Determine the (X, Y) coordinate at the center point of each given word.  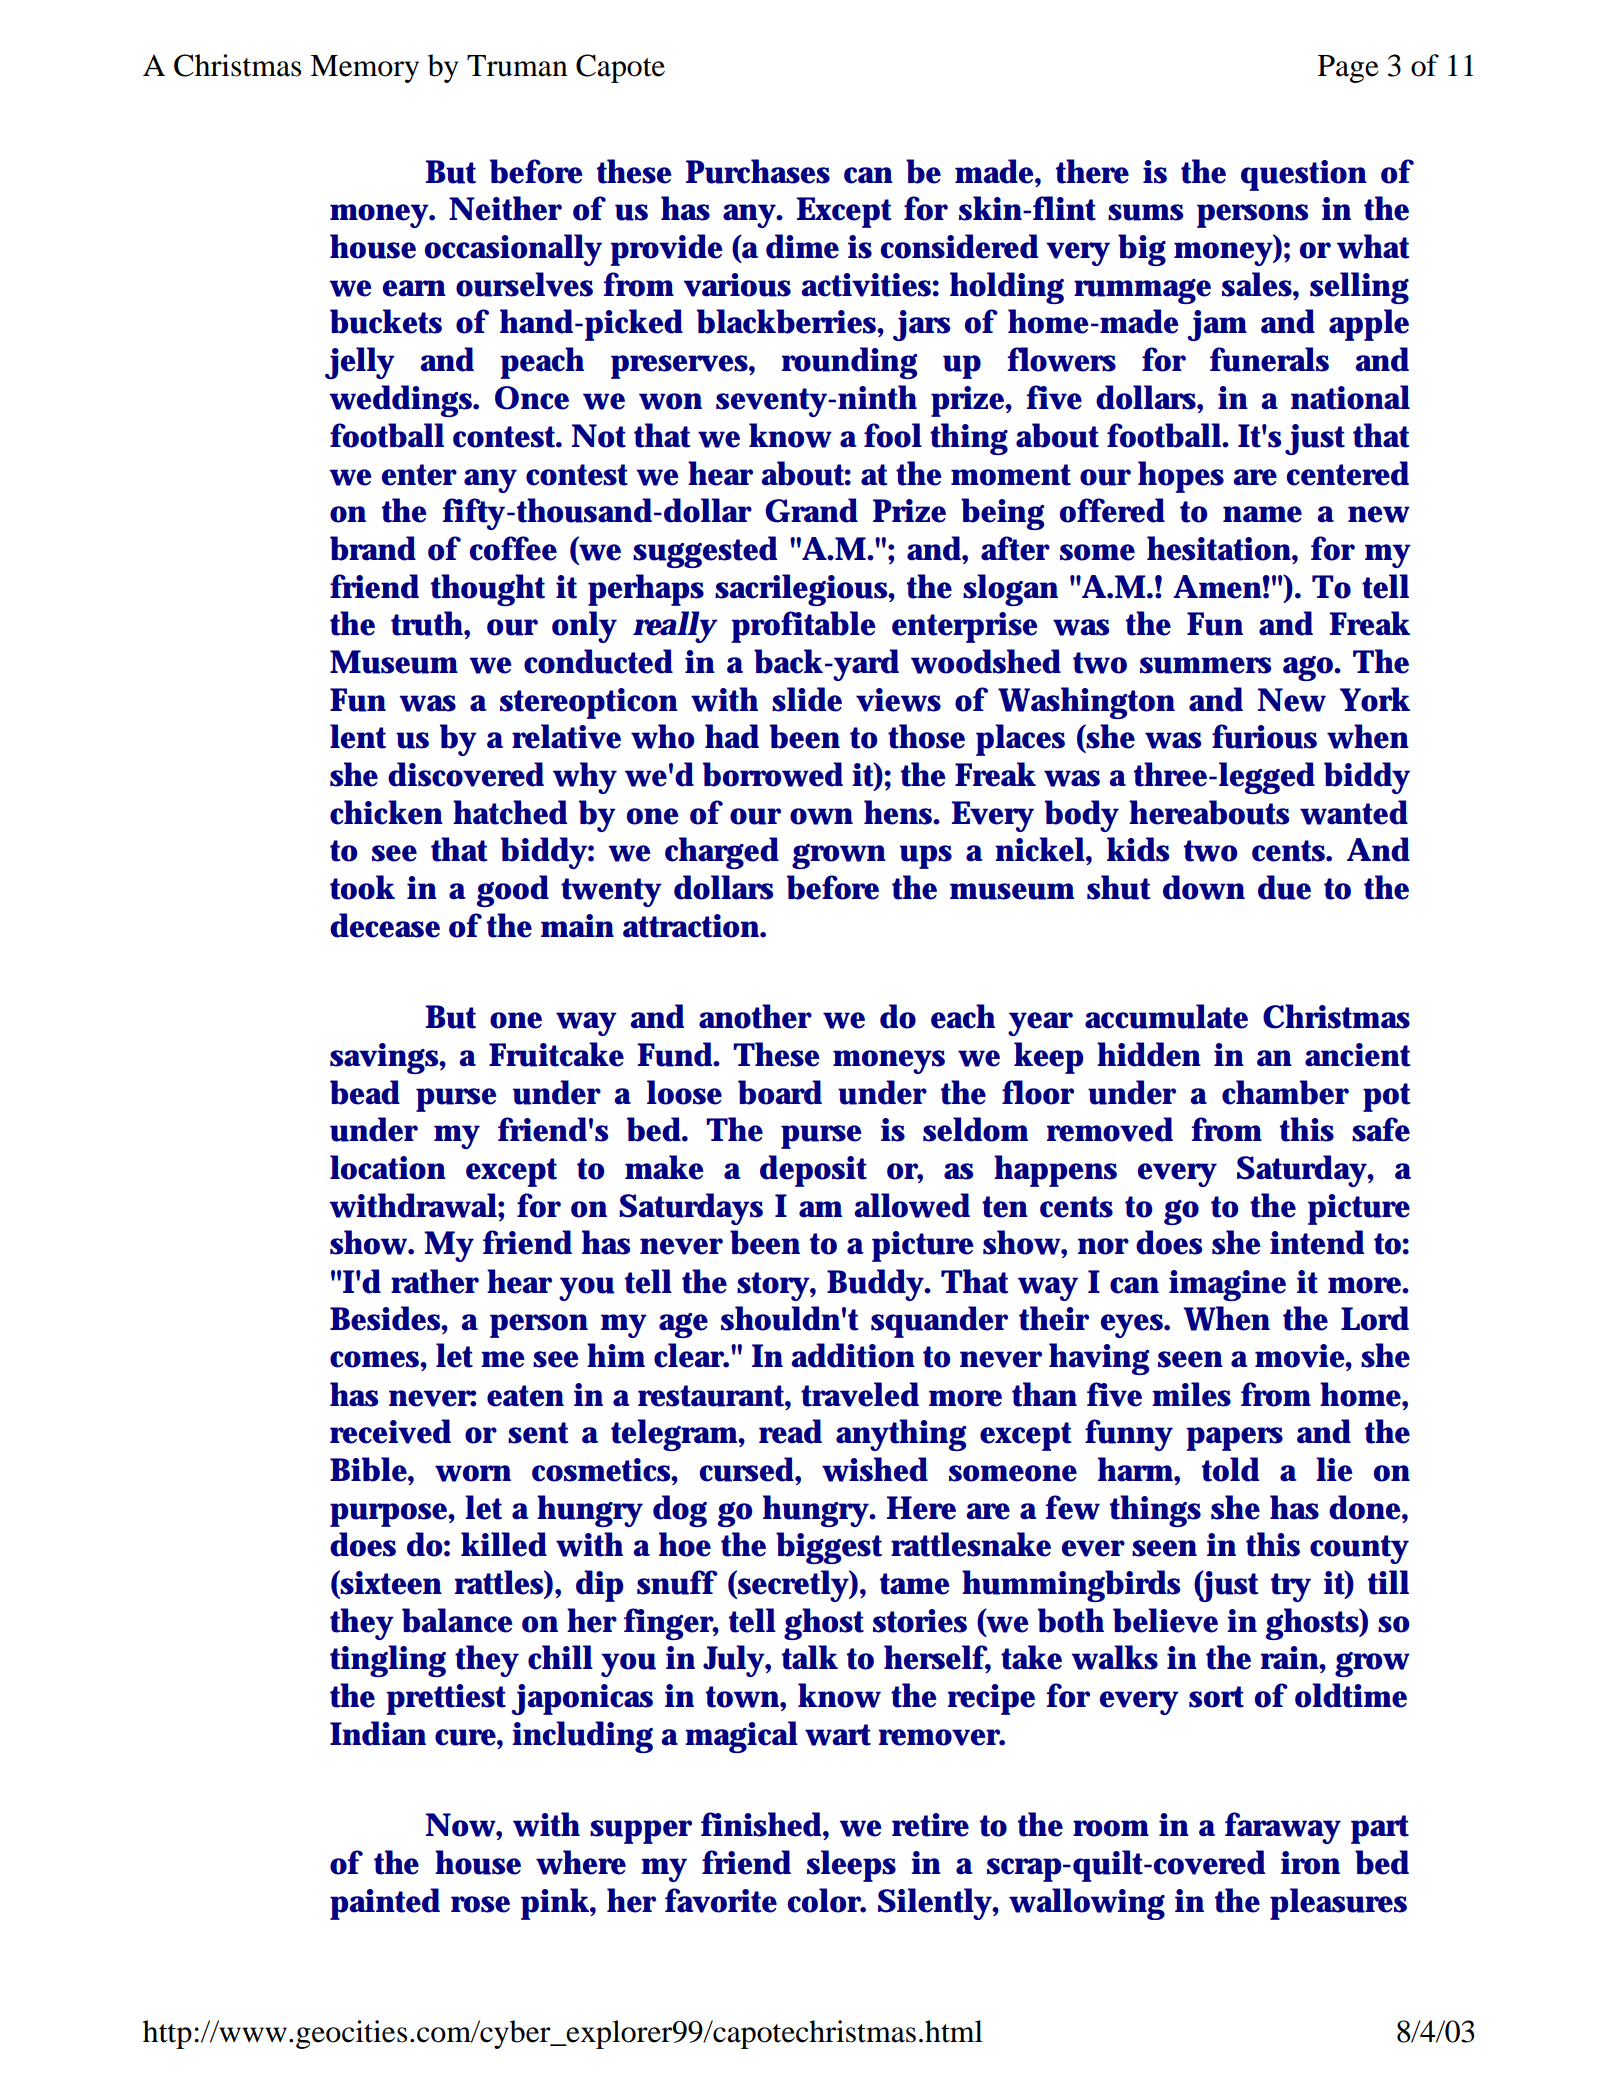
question (1304, 175)
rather (435, 1281)
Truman (517, 66)
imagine (1227, 1285)
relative (566, 736)
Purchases (758, 171)
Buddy (877, 1285)
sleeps (851, 1866)
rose (480, 1904)
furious (1264, 736)
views (898, 700)
